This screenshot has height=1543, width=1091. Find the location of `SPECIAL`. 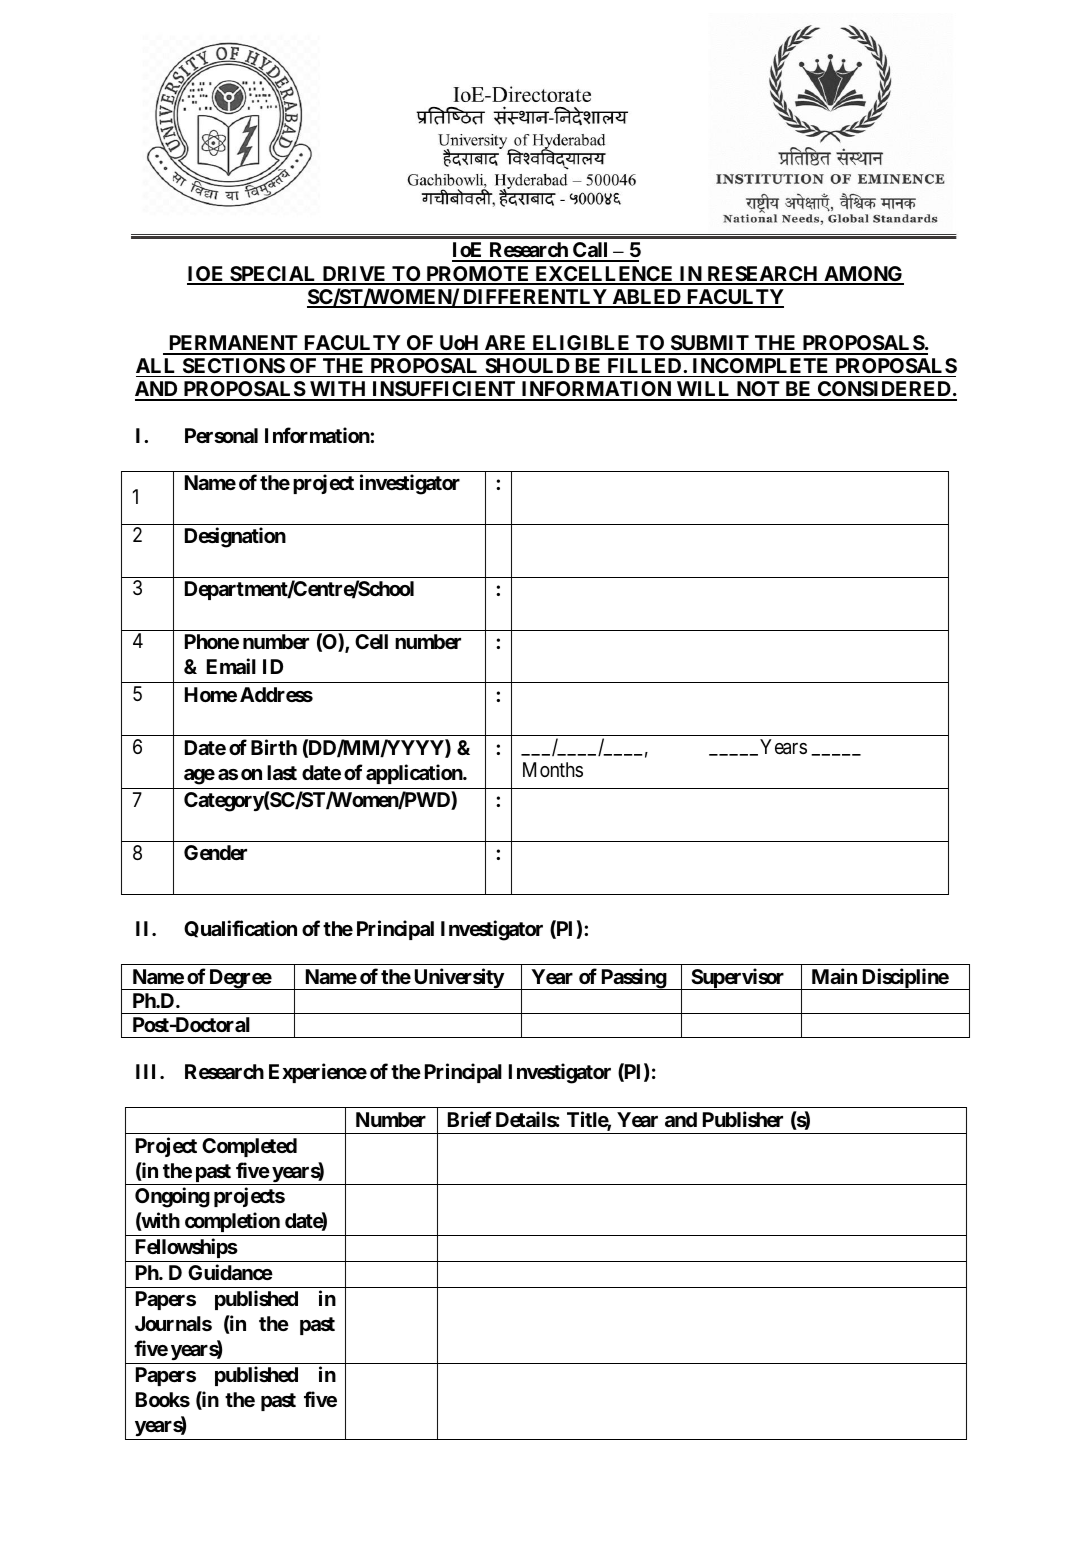

SPECIAL is located at coordinates (273, 275).
